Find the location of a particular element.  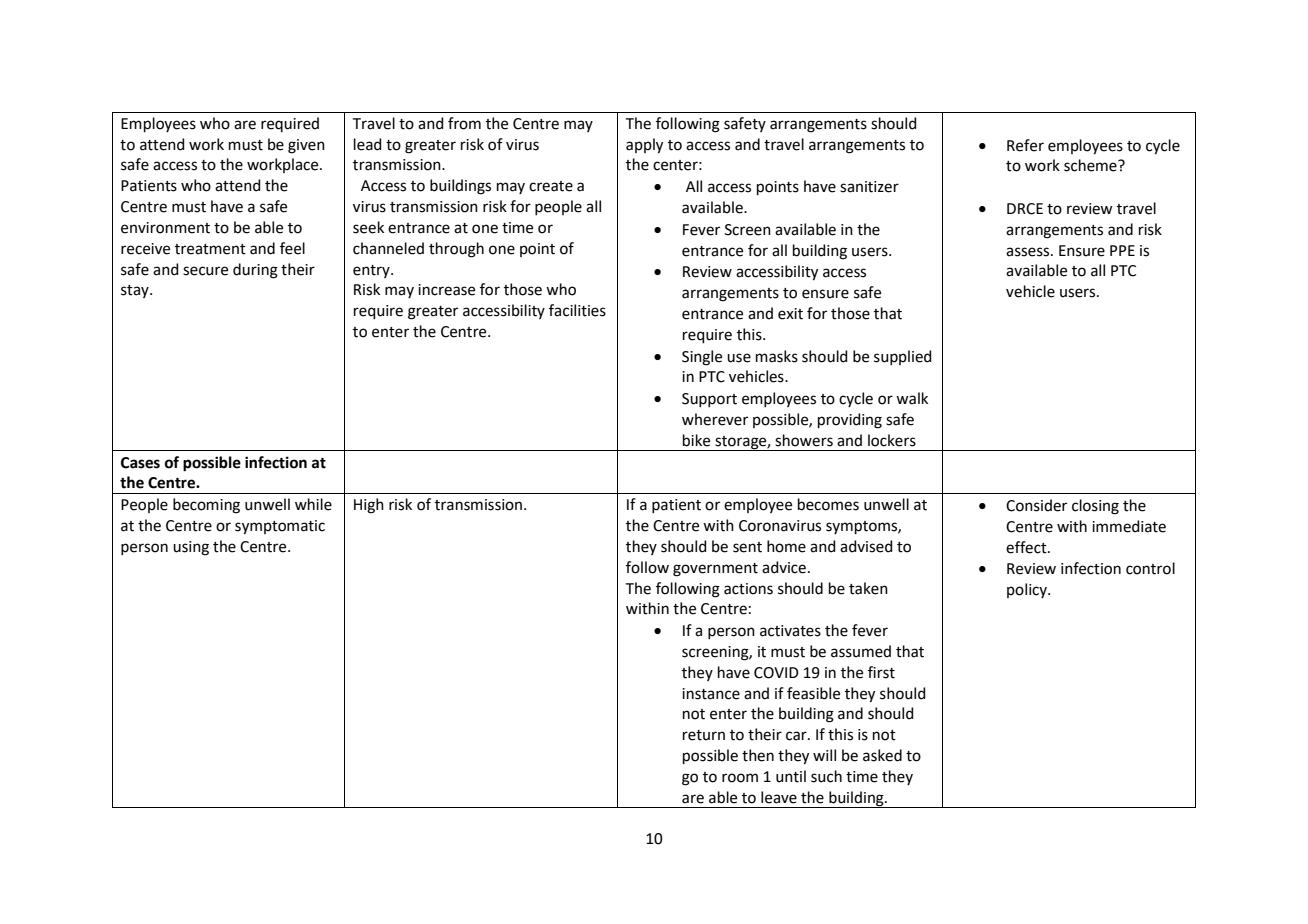

supplied is located at coordinates (903, 357).
